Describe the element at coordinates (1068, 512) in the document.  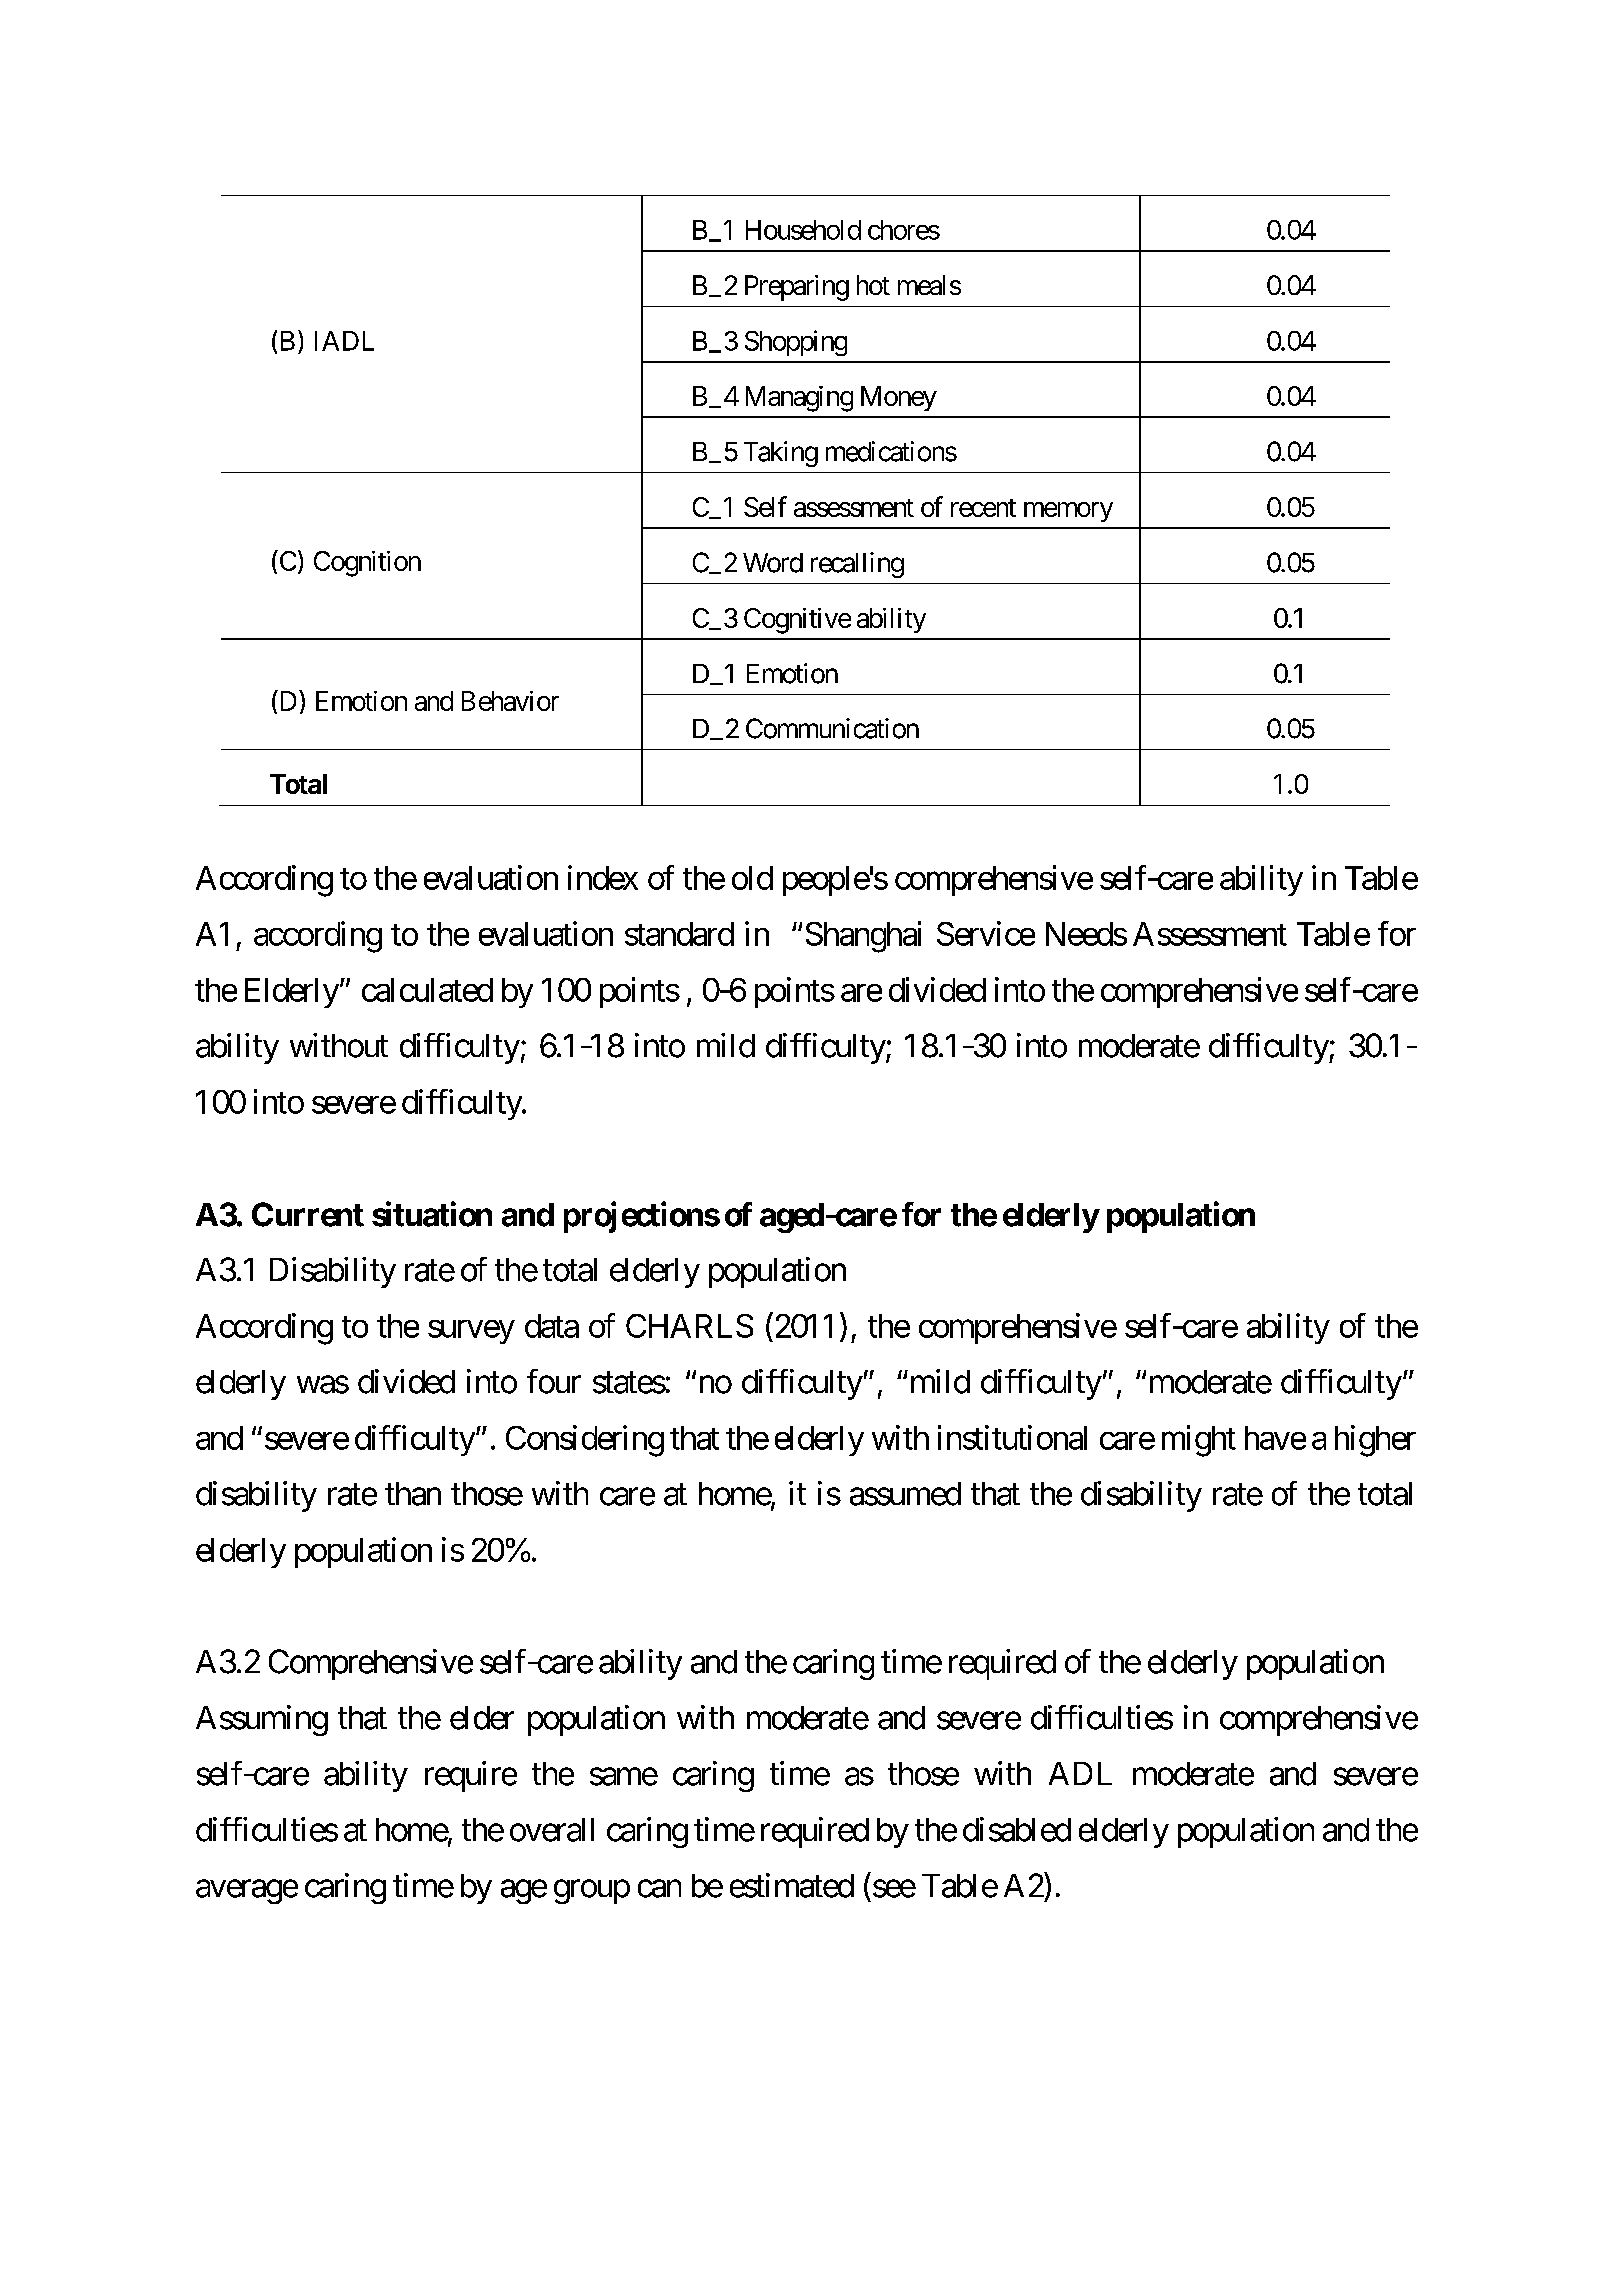
I see `memory` at that location.
